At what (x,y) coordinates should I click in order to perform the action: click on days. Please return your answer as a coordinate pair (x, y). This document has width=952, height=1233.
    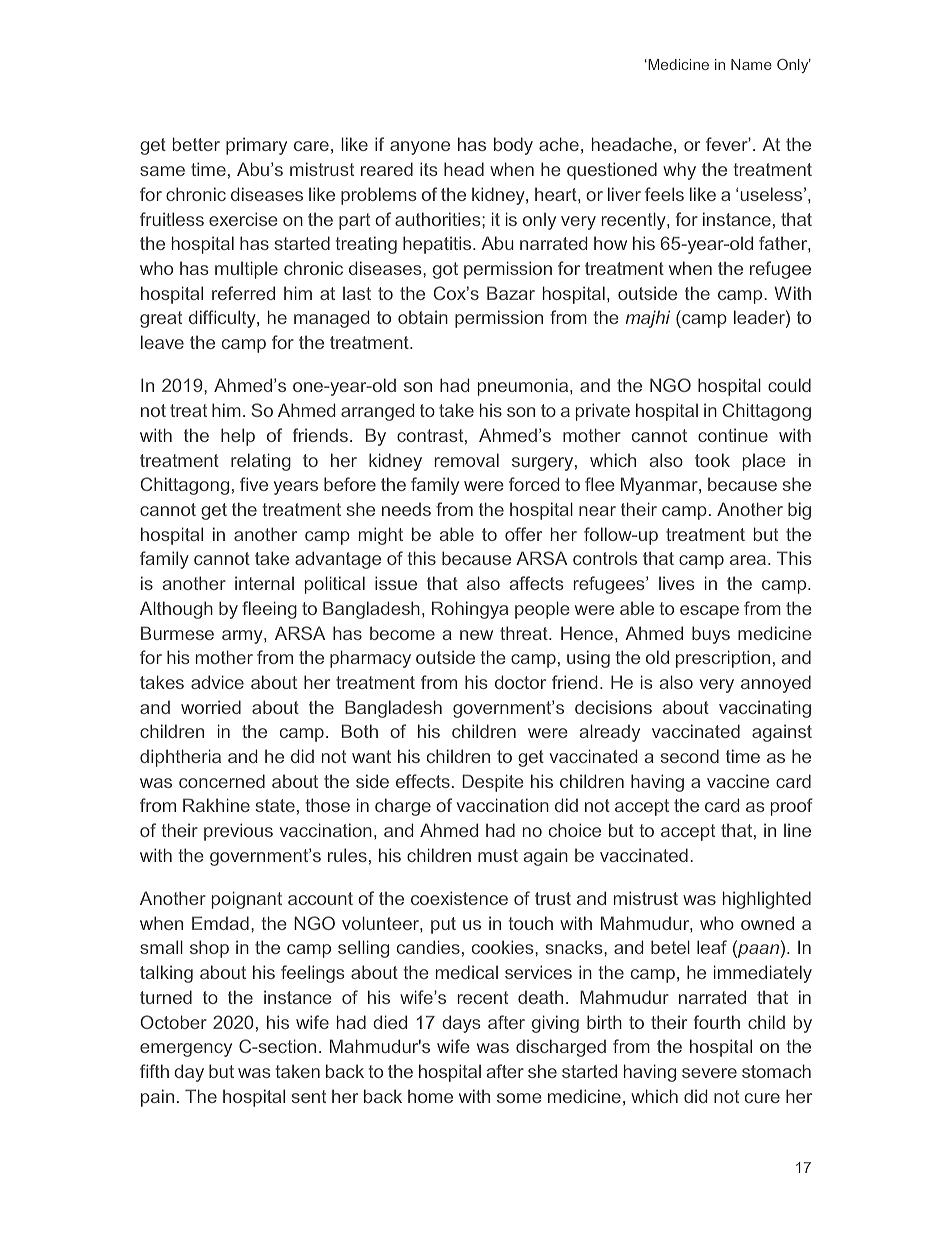
    Looking at the image, I should click on (461, 1024).
